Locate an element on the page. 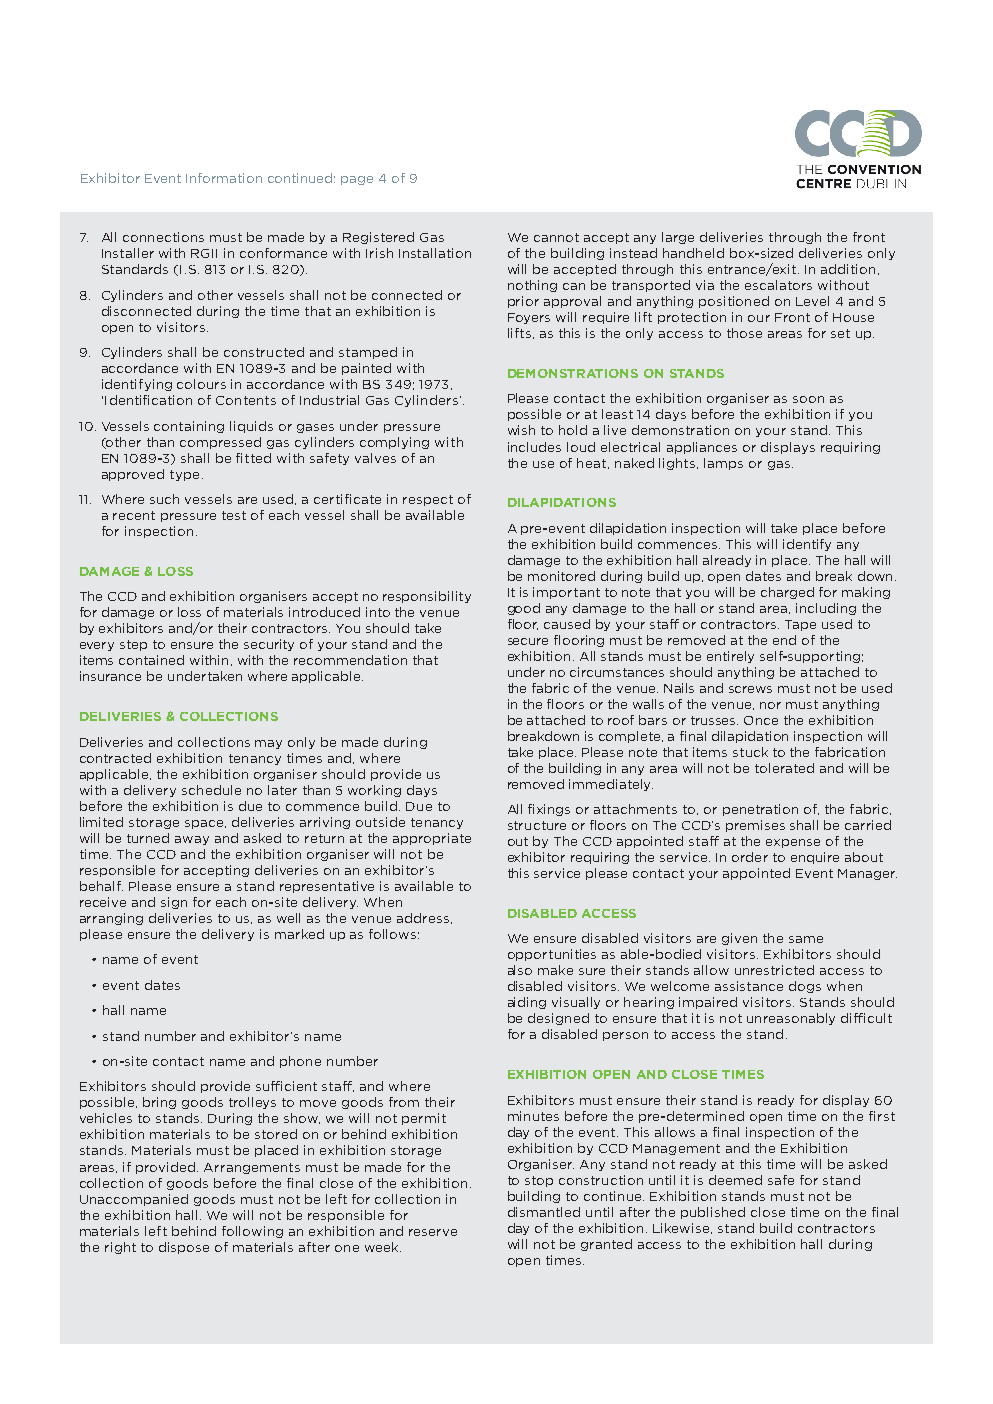 The width and height of the document is (993, 1404). wish is located at coordinates (521, 430).
